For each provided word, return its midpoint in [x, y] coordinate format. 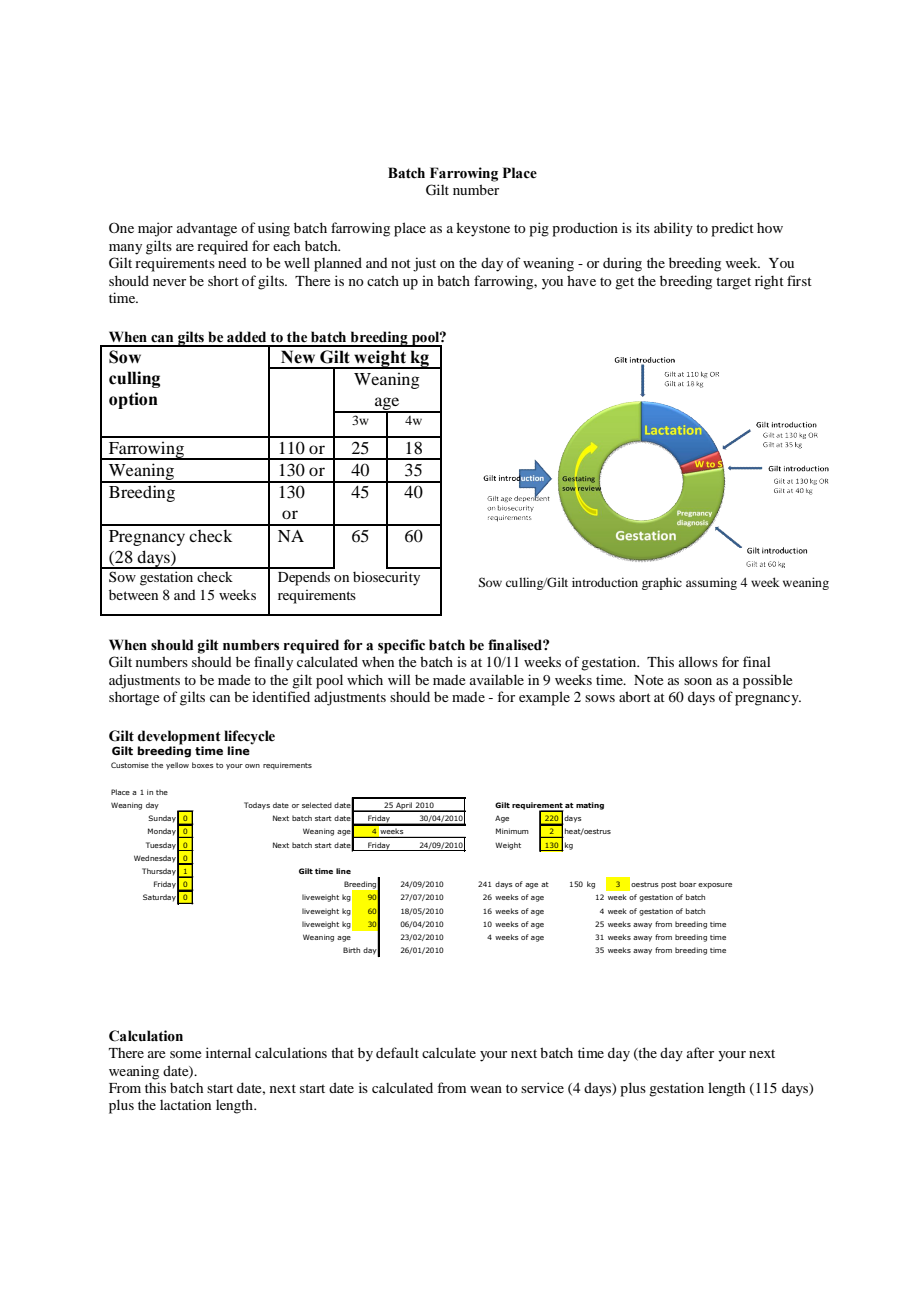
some [185, 1054]
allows [698, 661]
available [497, 679]
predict [732, 229]
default [397, 1052]
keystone [483, 229]
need [232, 263]
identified [281, 696]
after [700, 1052]
